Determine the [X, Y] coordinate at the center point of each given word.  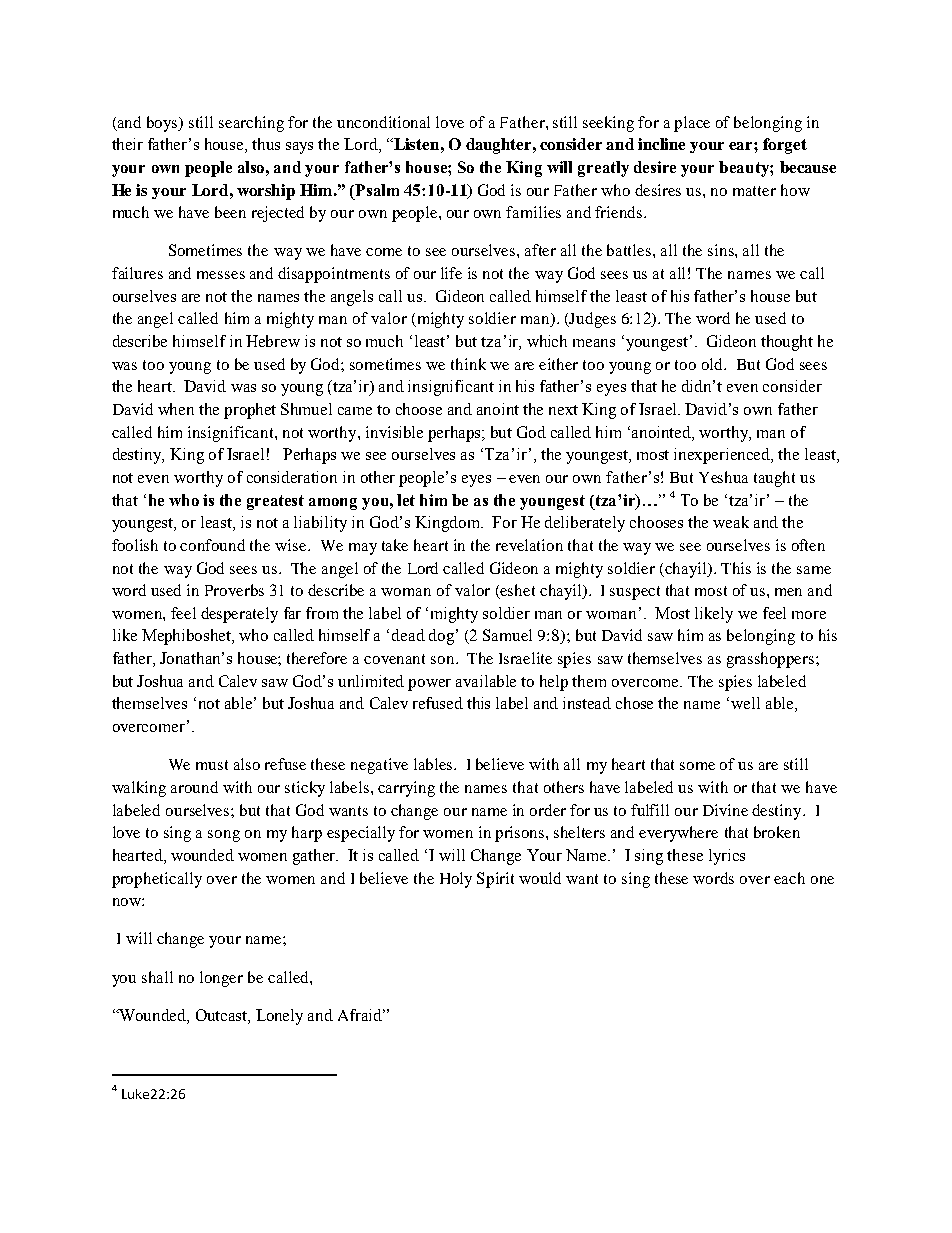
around [194, 787]
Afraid [361, 1015]
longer [221, 979]
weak [731, 522]
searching [251, 124]
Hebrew [273, 341]
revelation [529, 545]
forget [785, 146]
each [789, 878]
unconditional [383, 122]
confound [212, 545]
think [468, 364]
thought [787, 343]
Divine [725, 810]
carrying [406, 789]
